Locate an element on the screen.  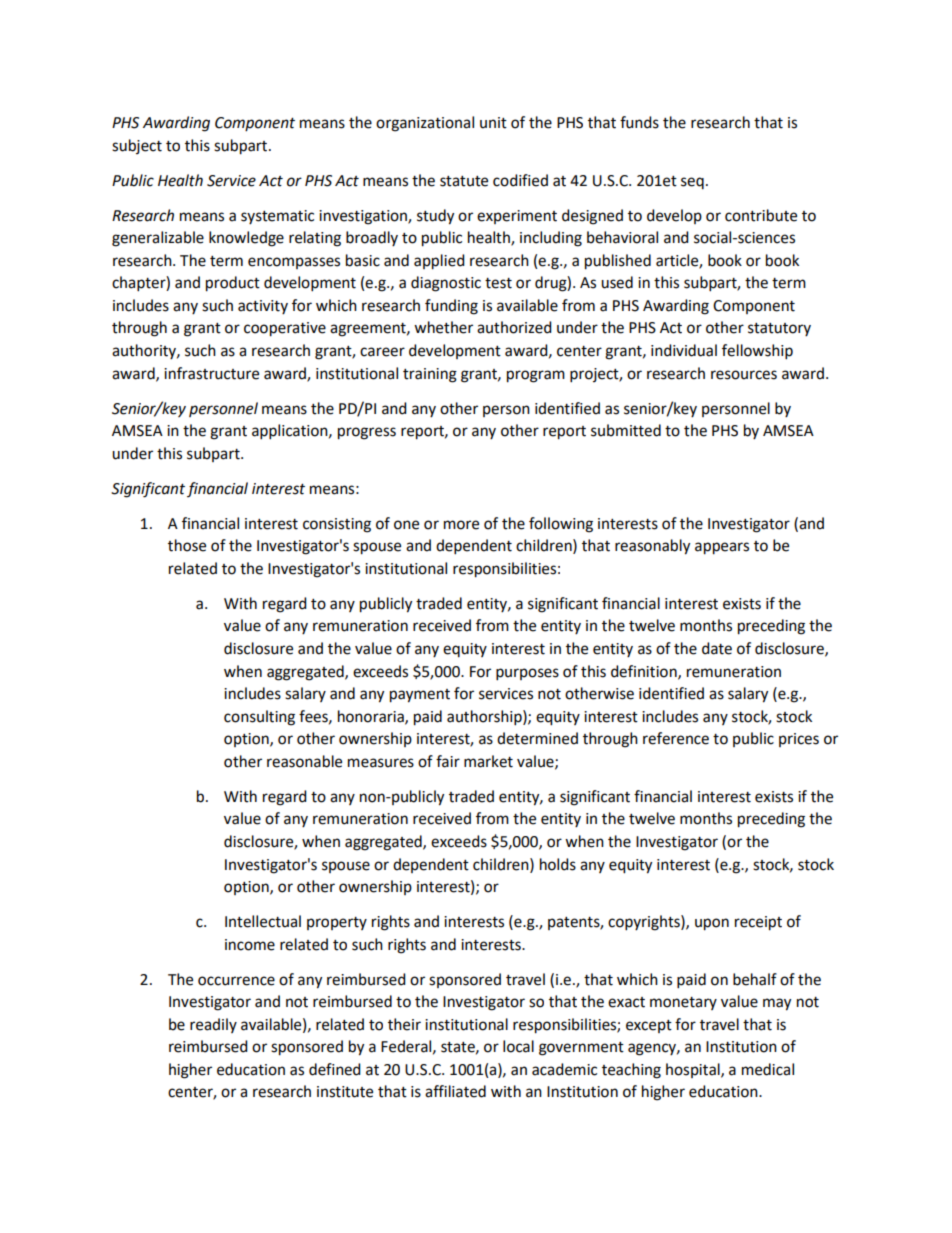
date is located at coordinates (717, 648).
